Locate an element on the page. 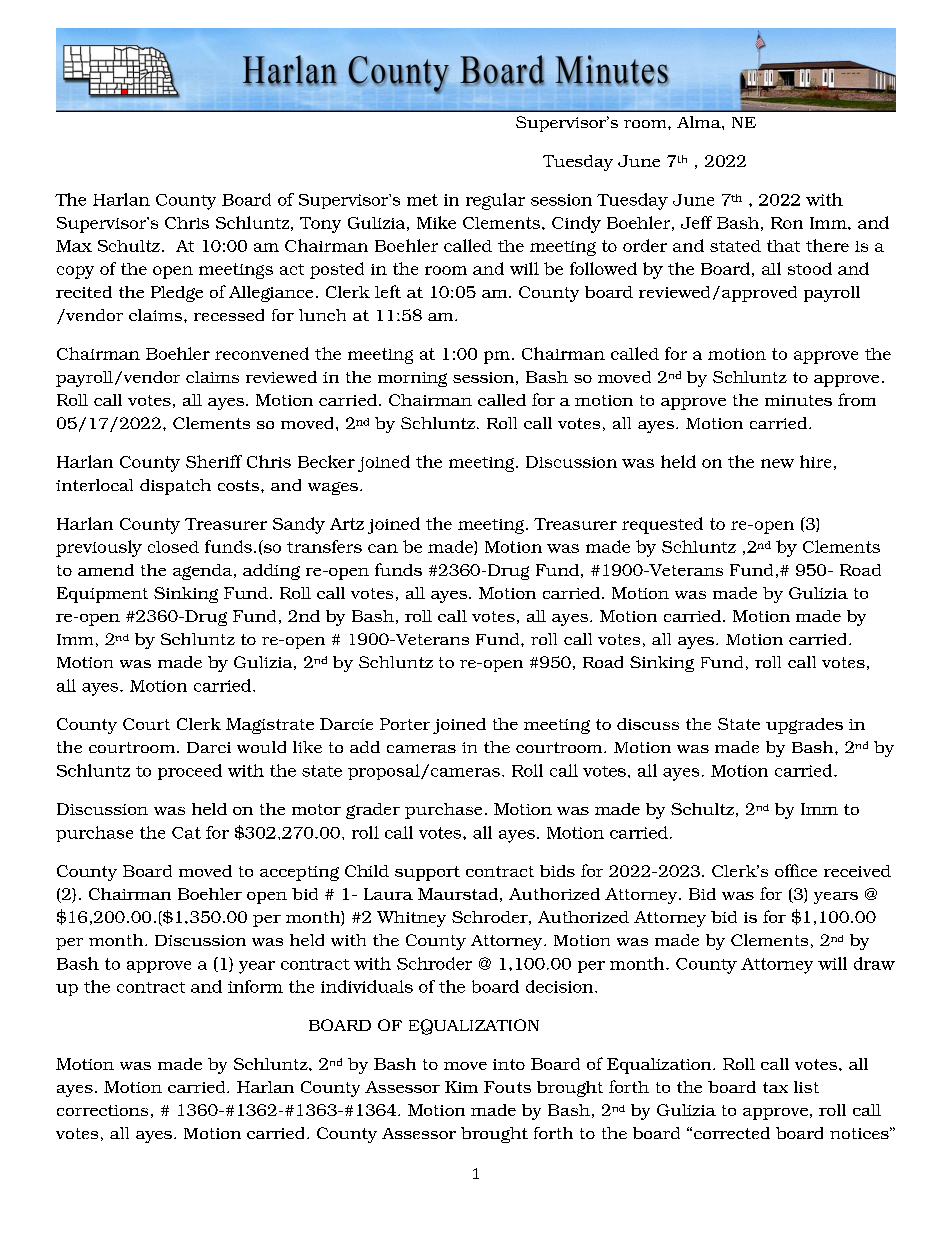 The height and width of the image is (1233, 952). Max is located at coordinates (74, 246).
